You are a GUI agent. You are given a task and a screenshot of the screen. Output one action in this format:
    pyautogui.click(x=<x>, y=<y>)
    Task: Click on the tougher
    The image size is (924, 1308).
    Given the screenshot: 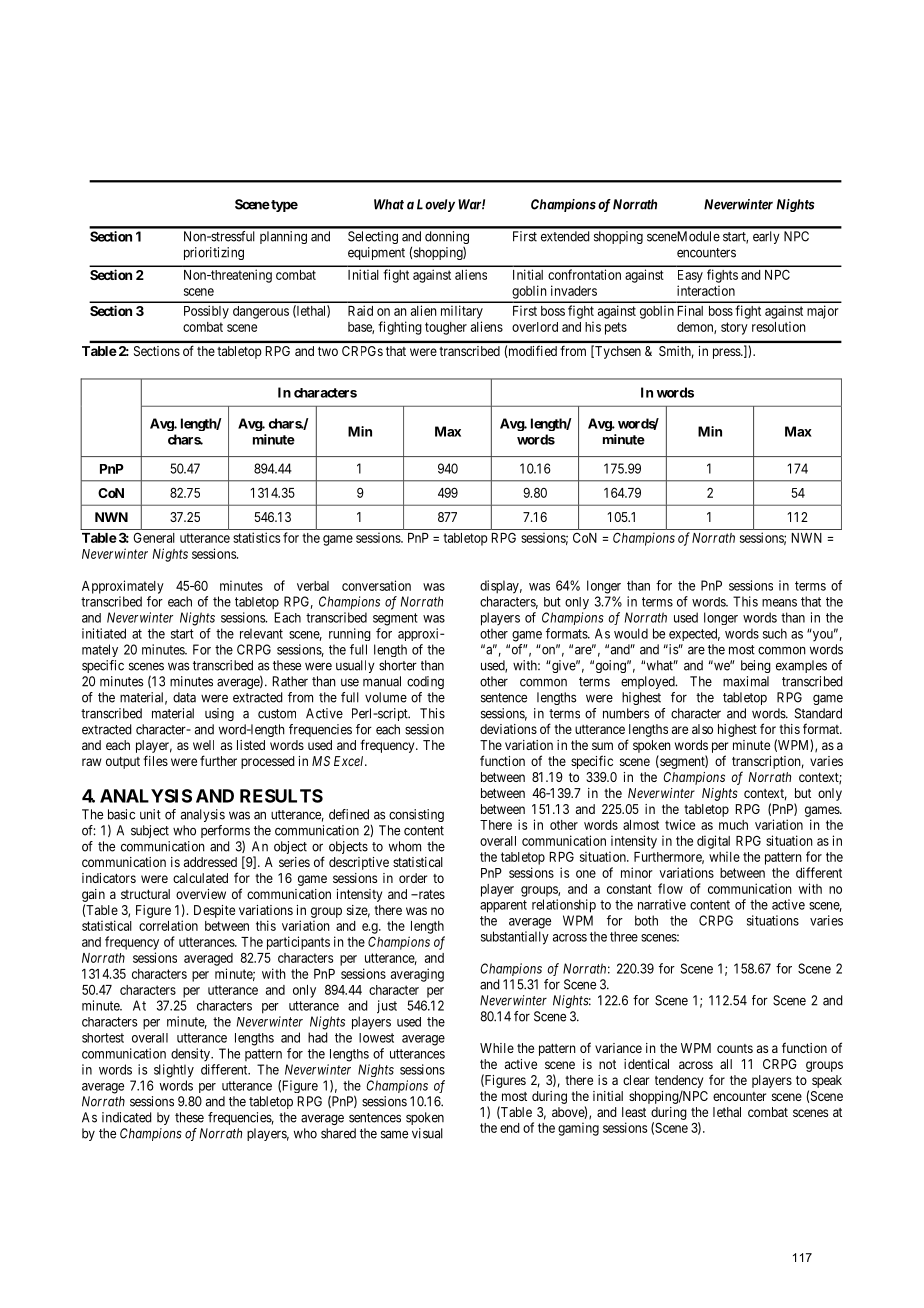 What is the action you would take?
    pyautogui.click(x=446, y=328)
